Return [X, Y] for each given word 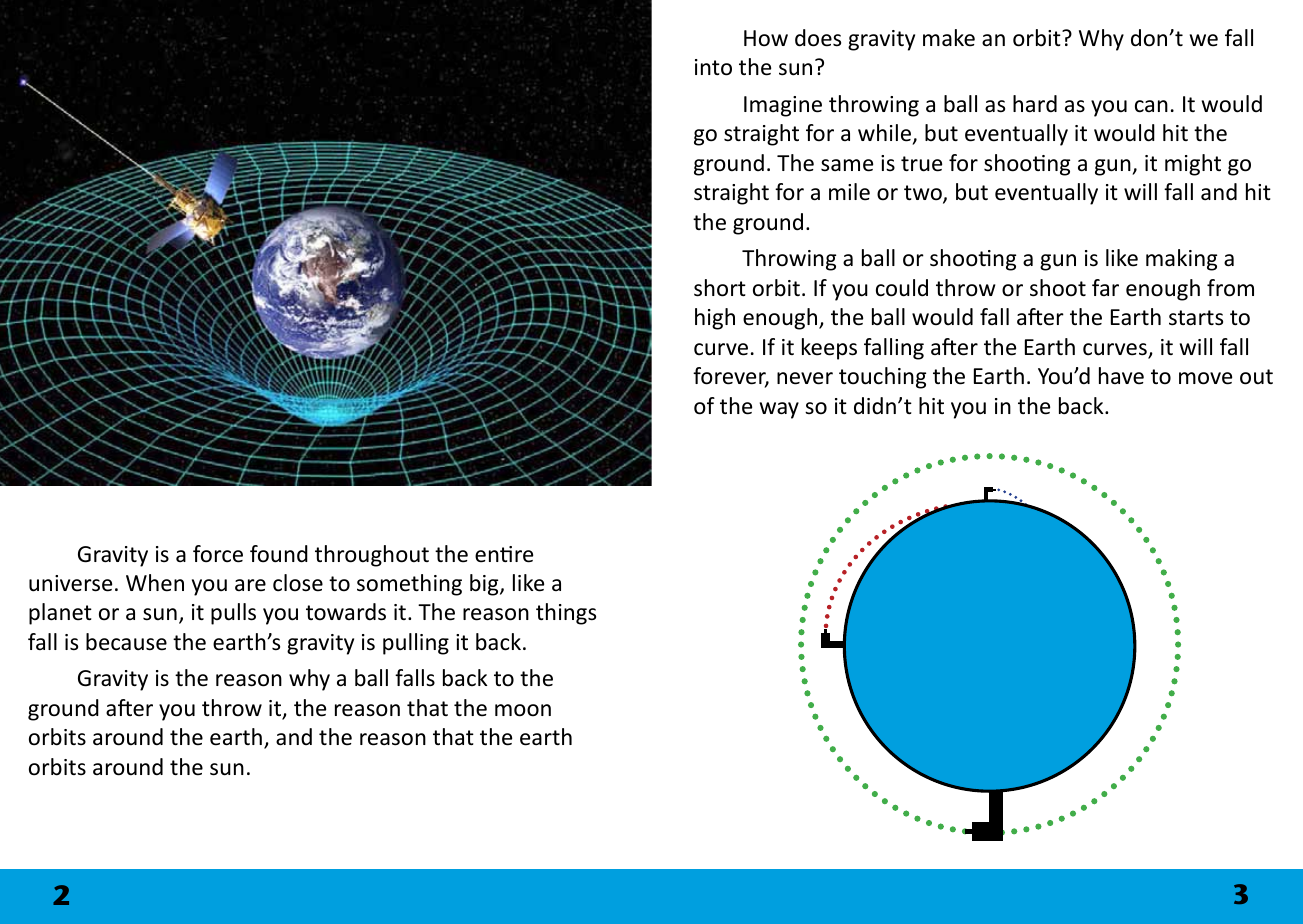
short [720, 288]
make [949, 38]
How [766, 38]
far [1105, 287]
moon [523, 710]
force [218, 554]
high [715, 319]
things [566, 614]
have [1121, 376]
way [779, 410]
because [126, 642]
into [713, 67]
